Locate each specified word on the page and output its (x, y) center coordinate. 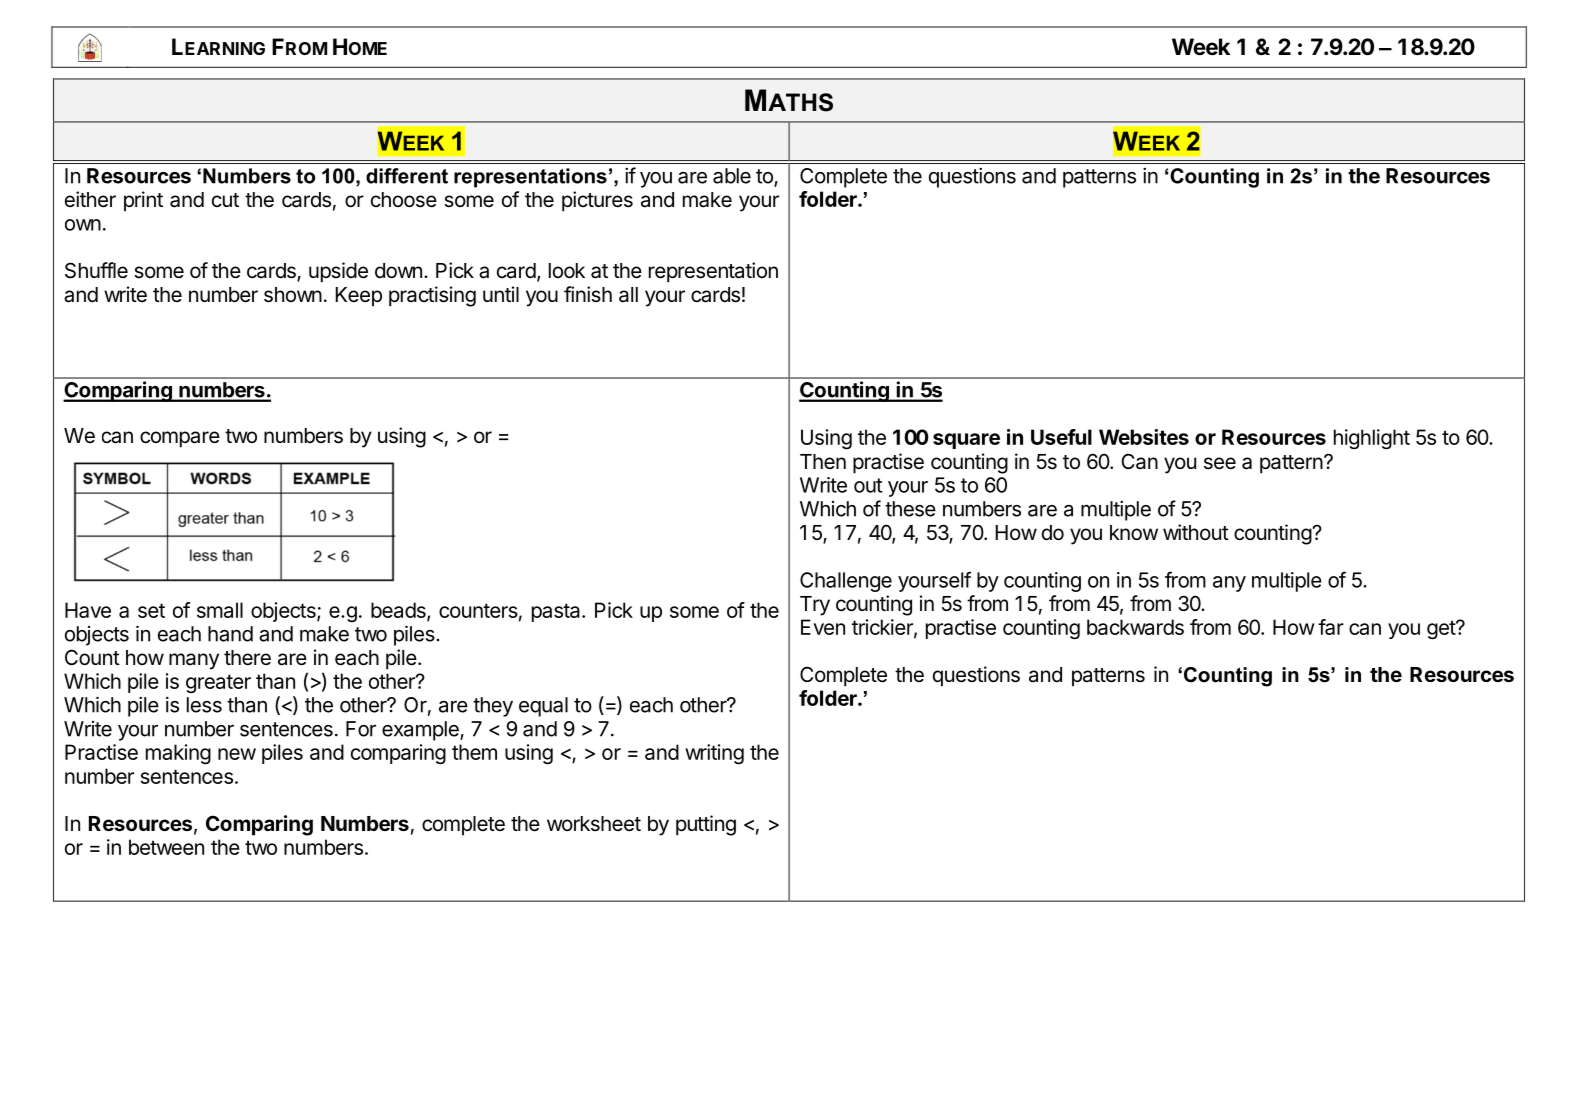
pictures (597, 201)
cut (225, 200)
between (166, 847)
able (732, 176)
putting (706, 825)
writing (714, 754)
